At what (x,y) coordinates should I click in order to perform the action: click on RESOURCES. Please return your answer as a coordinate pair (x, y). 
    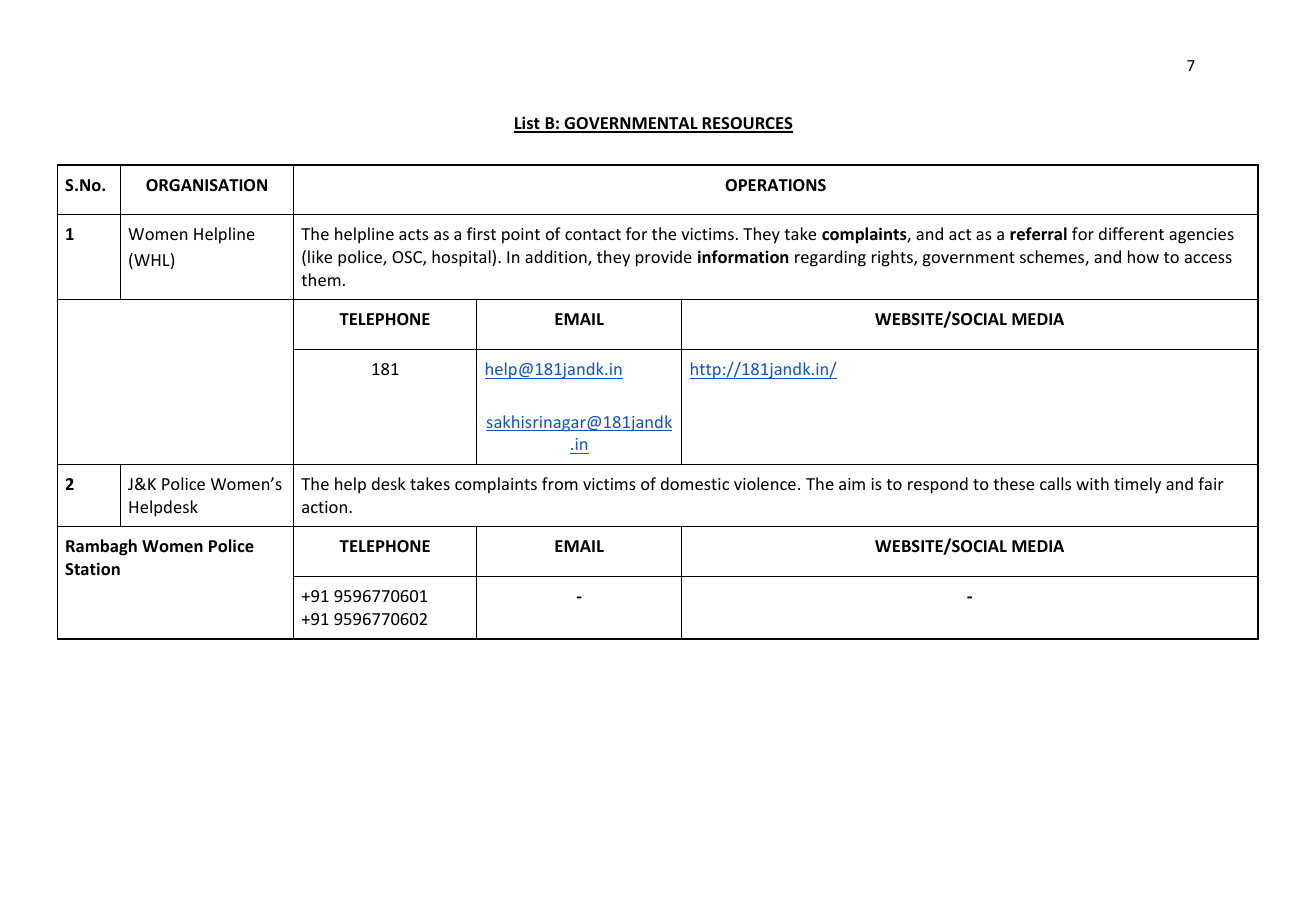
    Looking at the image, I should click on (747, 124).
